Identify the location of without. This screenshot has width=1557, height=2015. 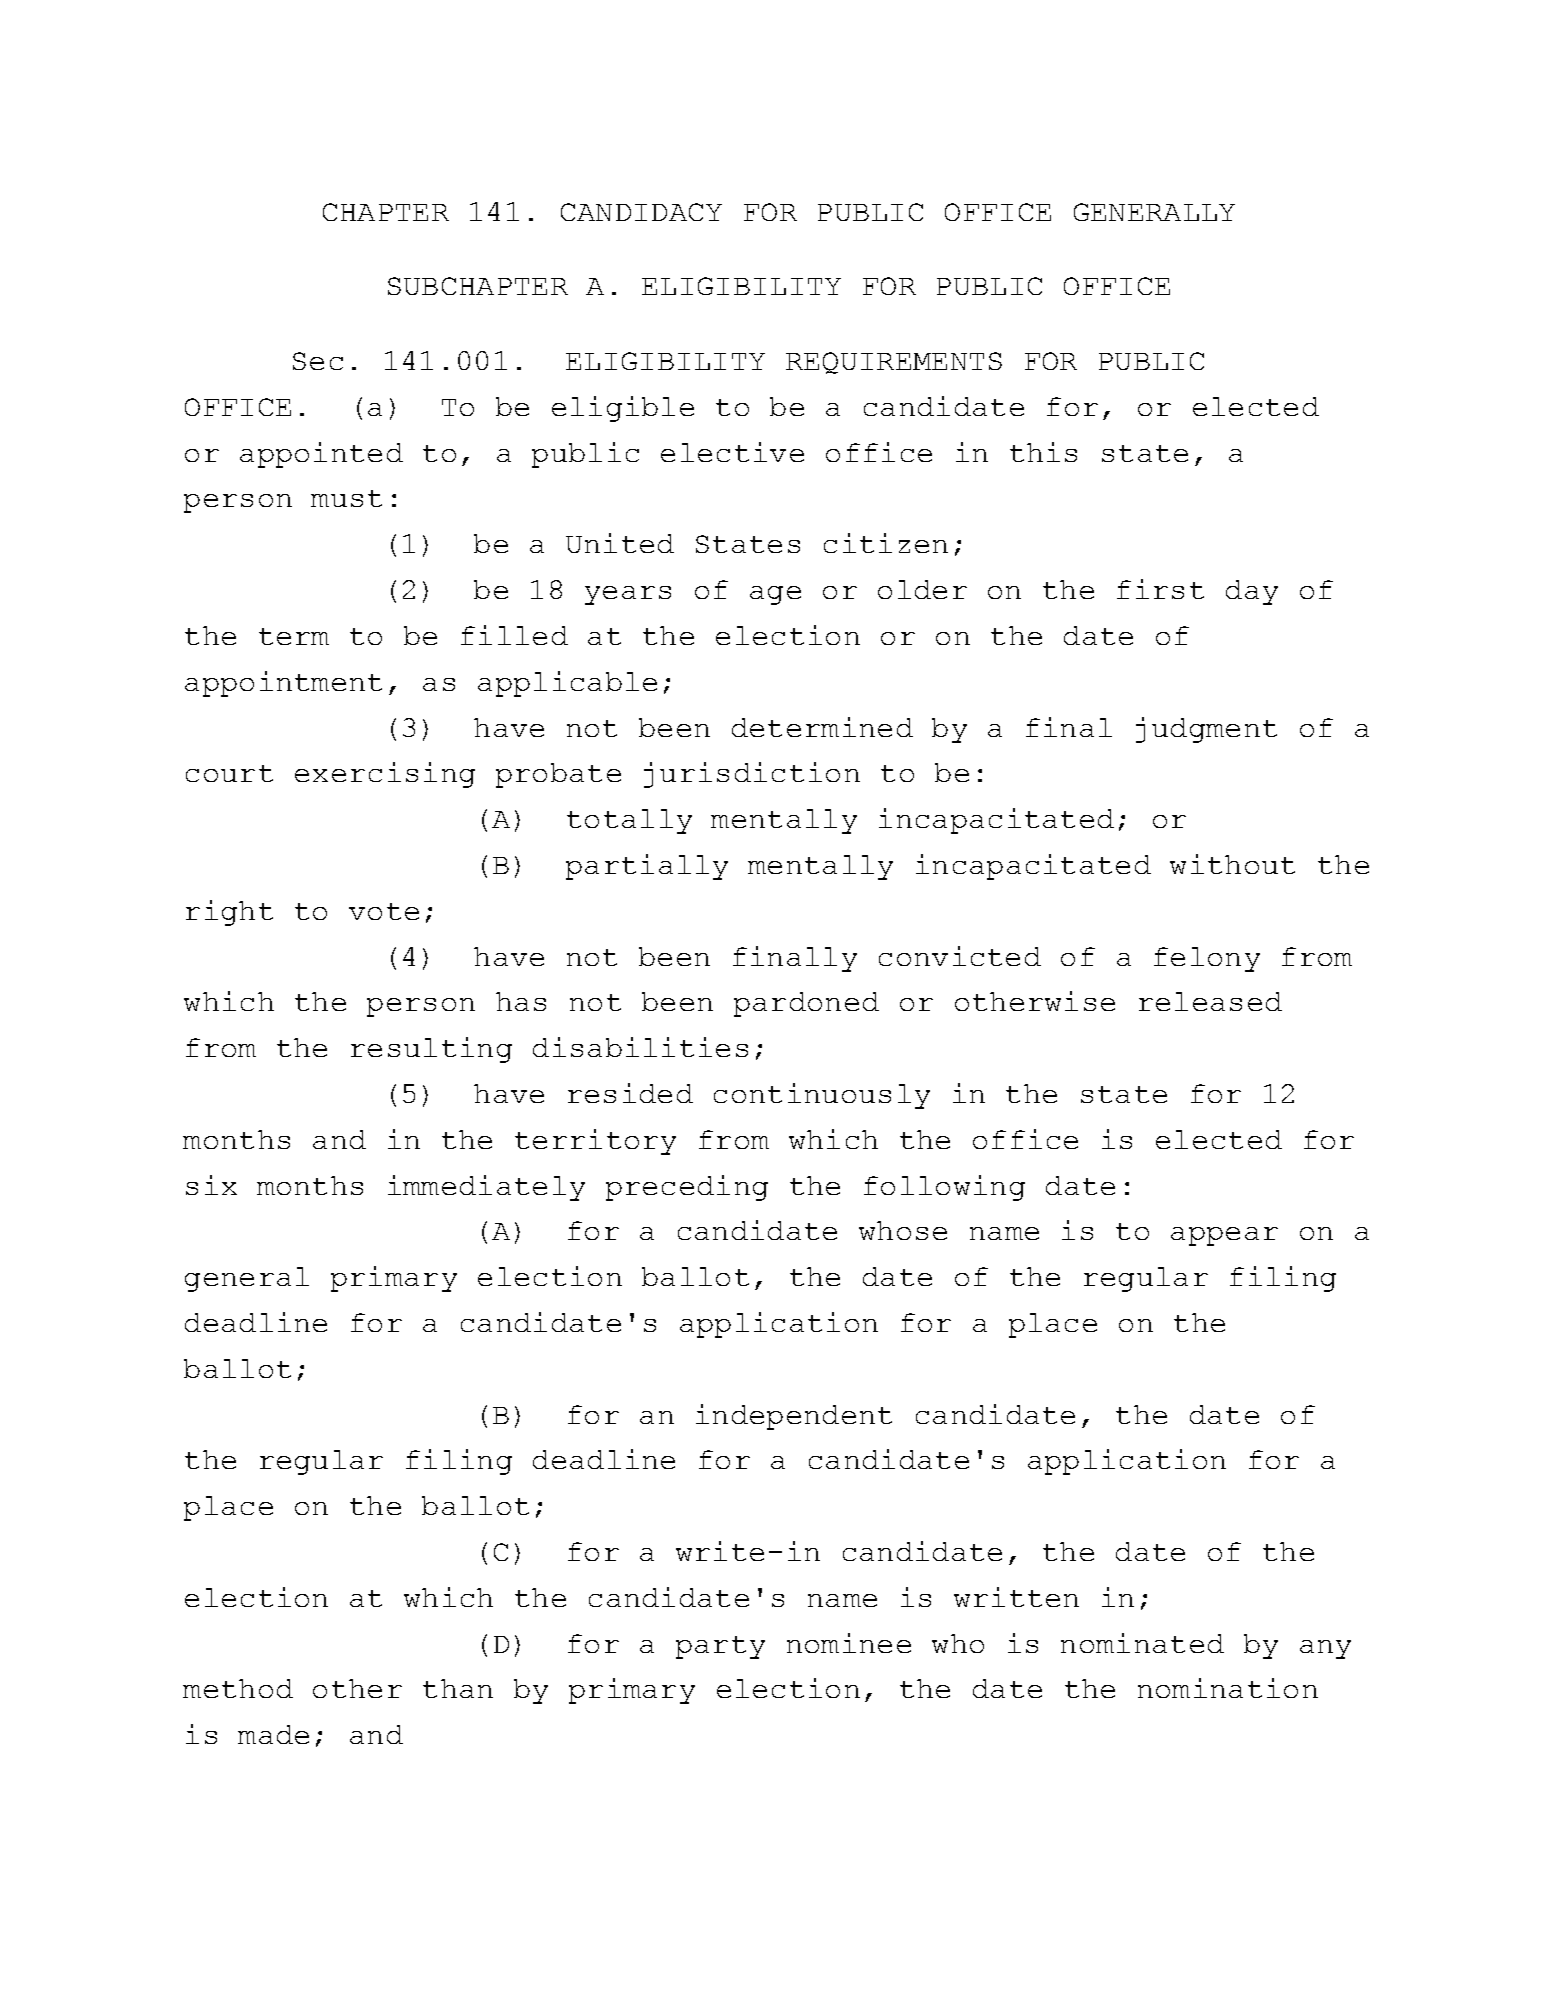
(1232, 864).
